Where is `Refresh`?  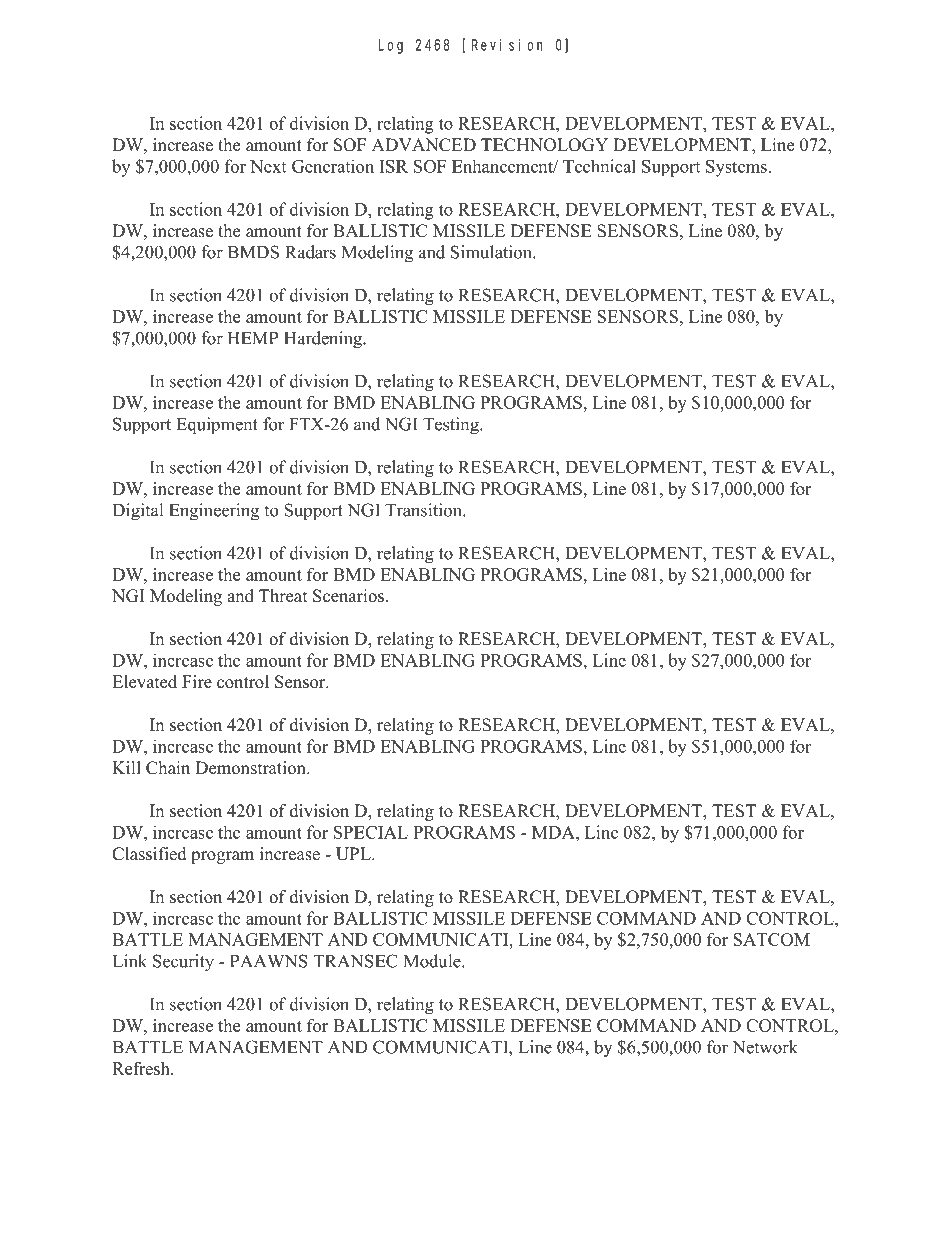
Refresh is located at coordinates (142, 1068).
